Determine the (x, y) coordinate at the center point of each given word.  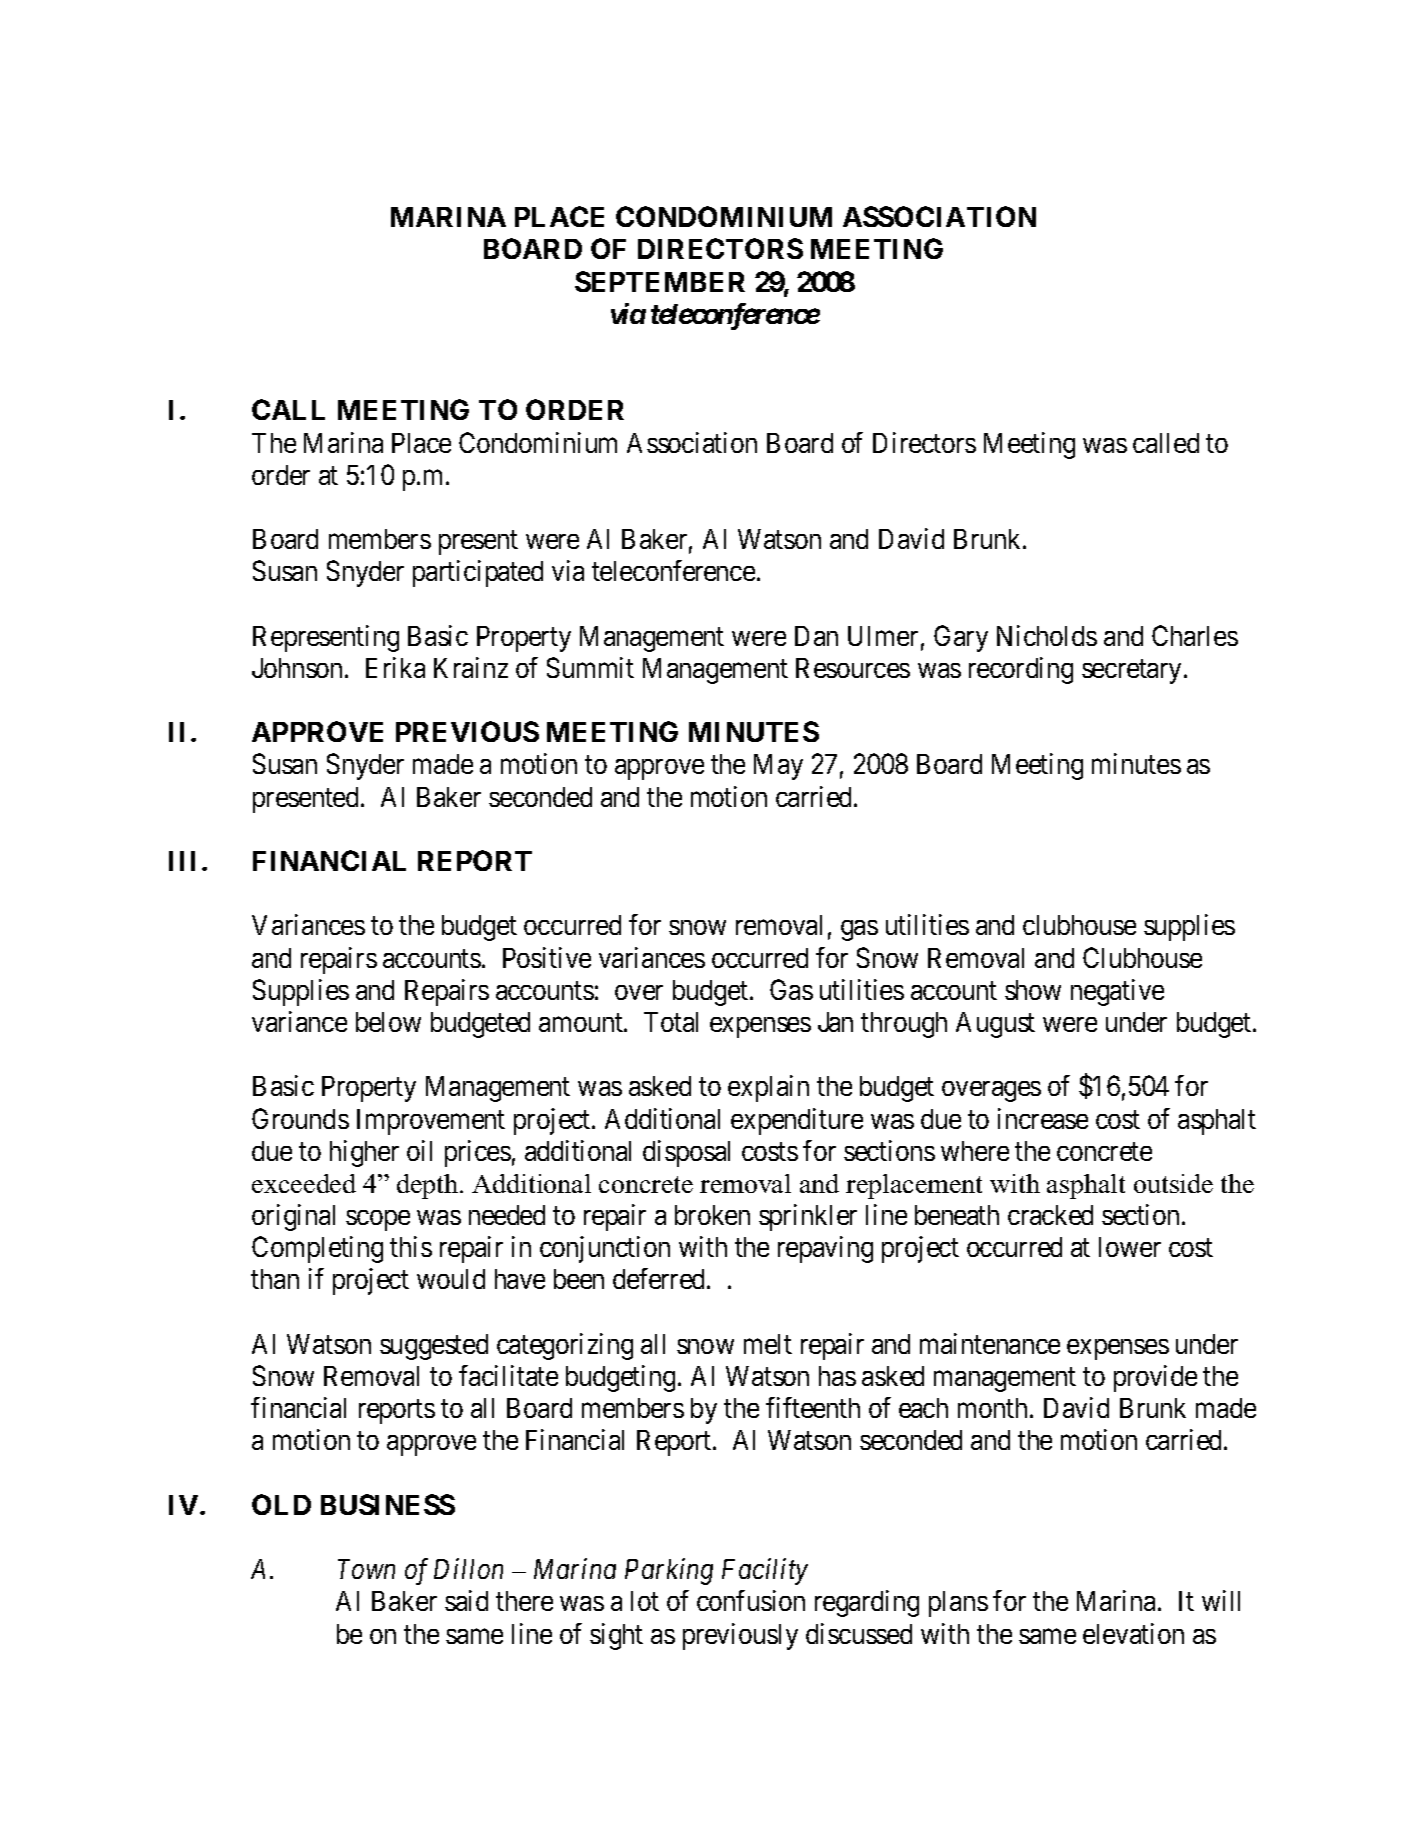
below (388, 1022)
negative (1117, 992)
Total (671, 1022)
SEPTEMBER (660, 281)
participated (478, 573)
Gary (961, 638)
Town (366, 1569)
